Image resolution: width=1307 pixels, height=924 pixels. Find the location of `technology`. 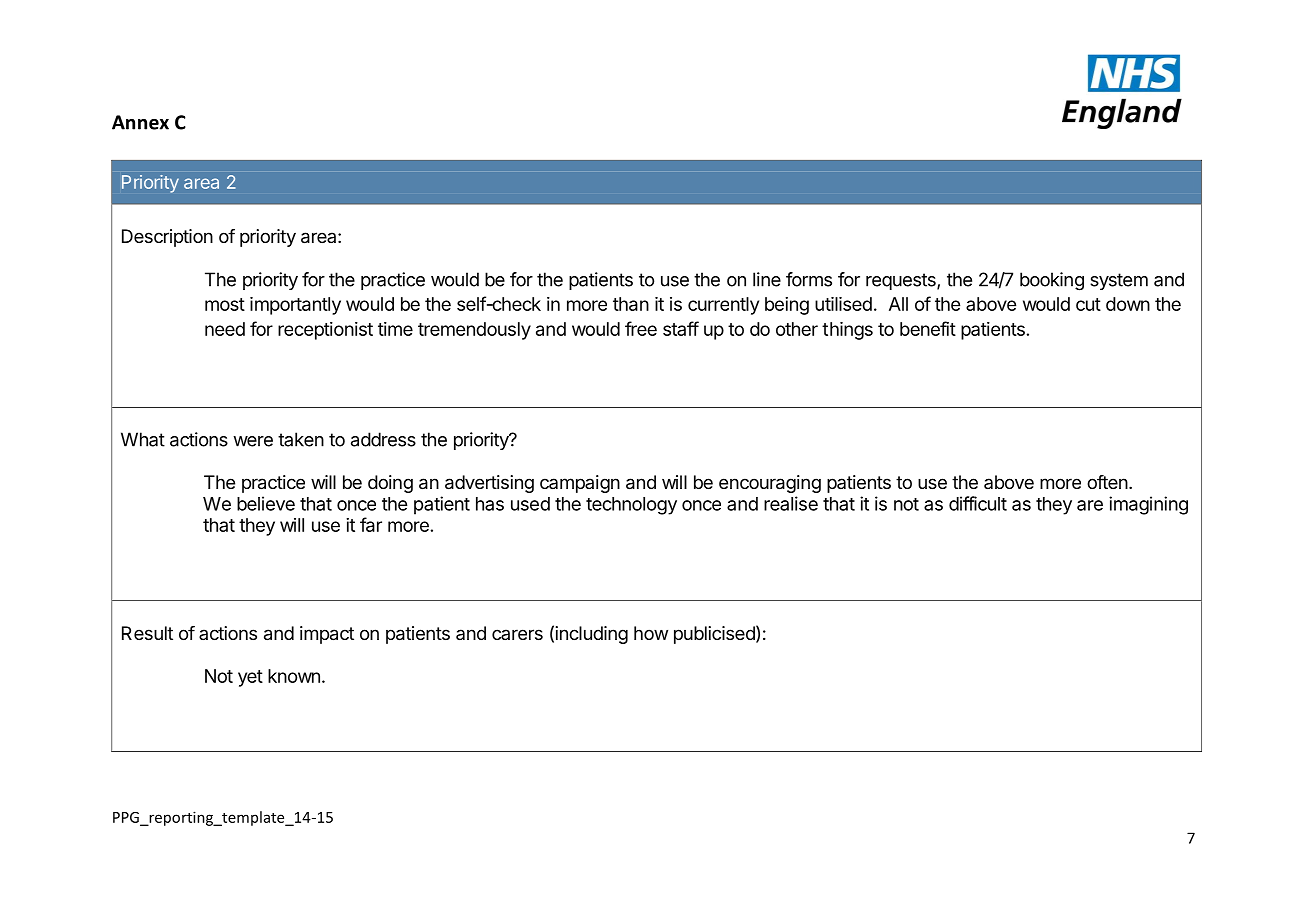

technology is located at coordinates (631, 506).
